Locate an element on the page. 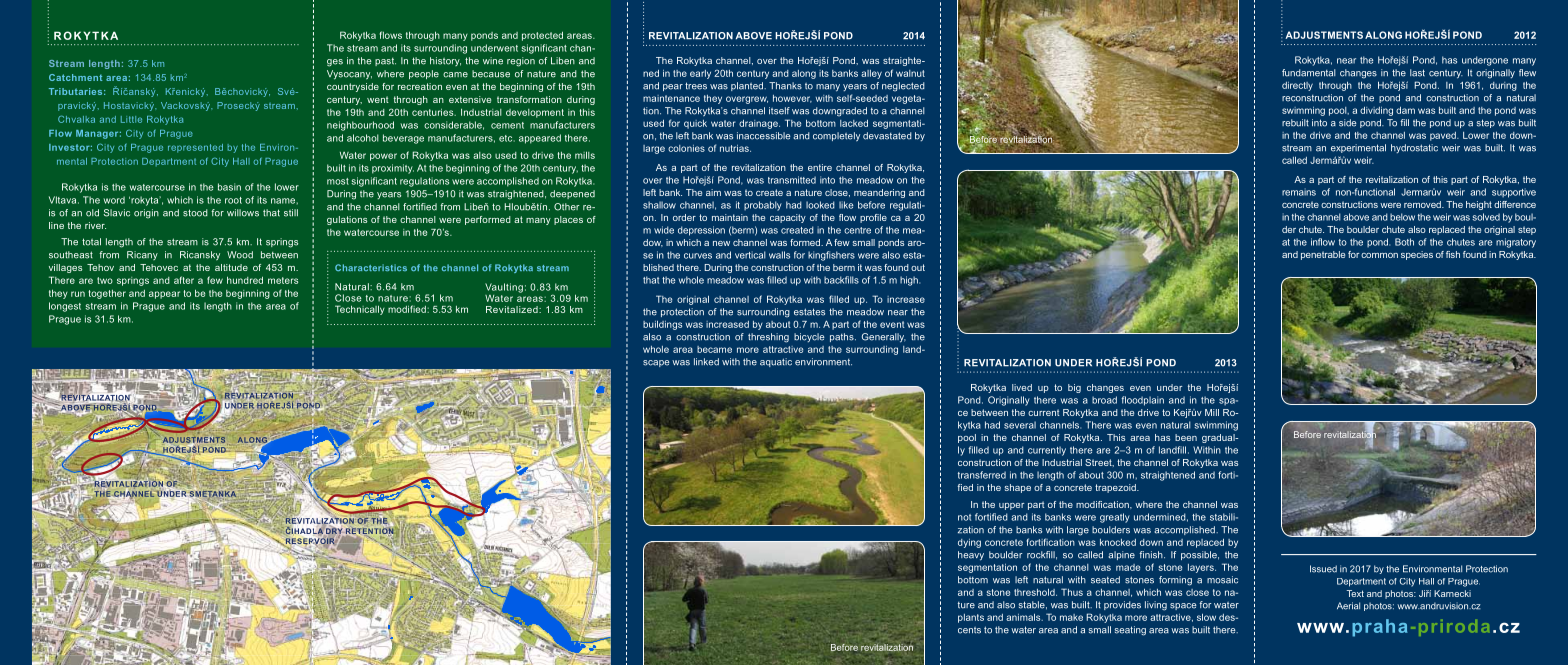  last is located at coordinates (1417, 73).
